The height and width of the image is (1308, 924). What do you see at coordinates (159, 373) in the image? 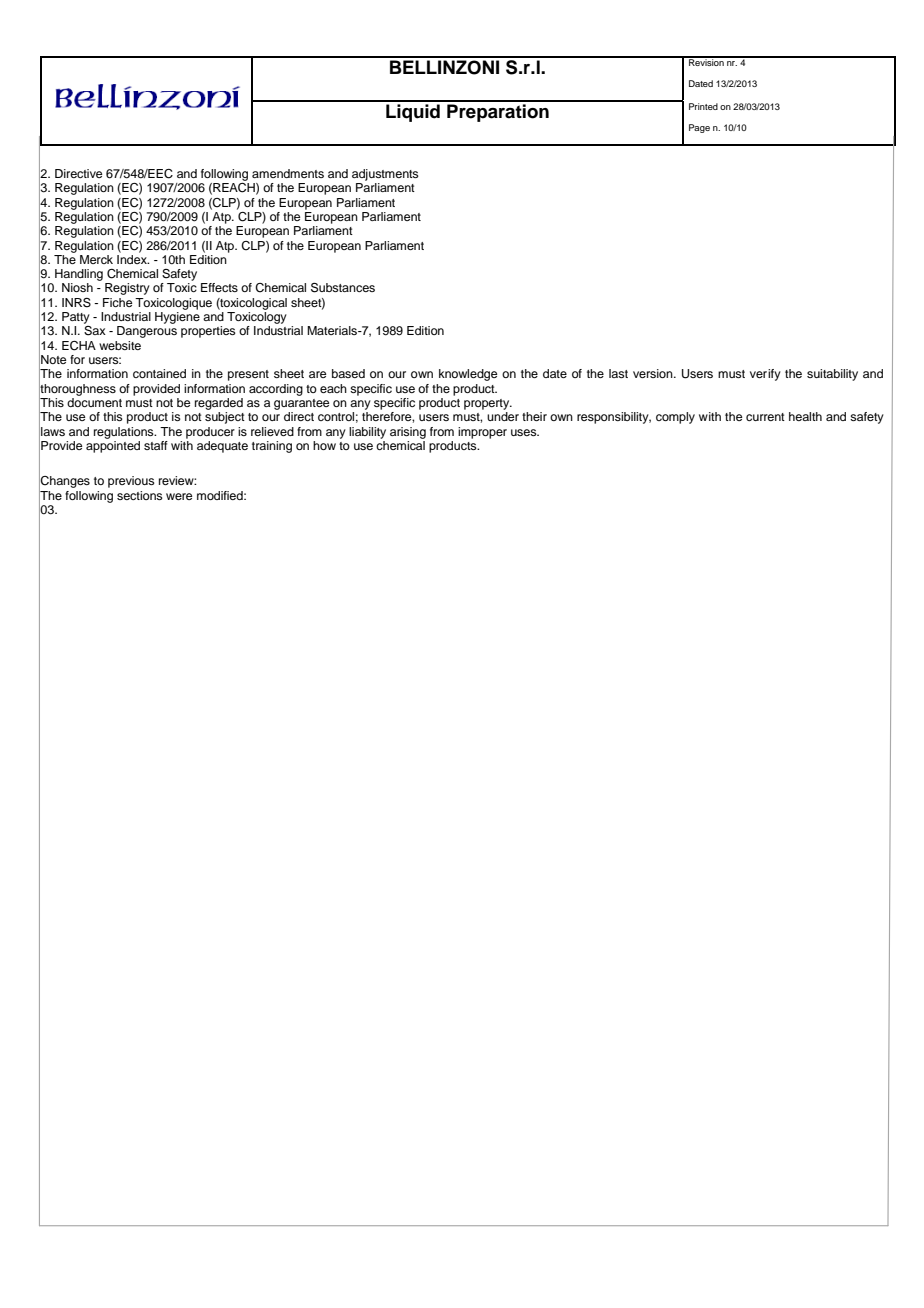
I see `contained` at bounding box center [159, 373].
